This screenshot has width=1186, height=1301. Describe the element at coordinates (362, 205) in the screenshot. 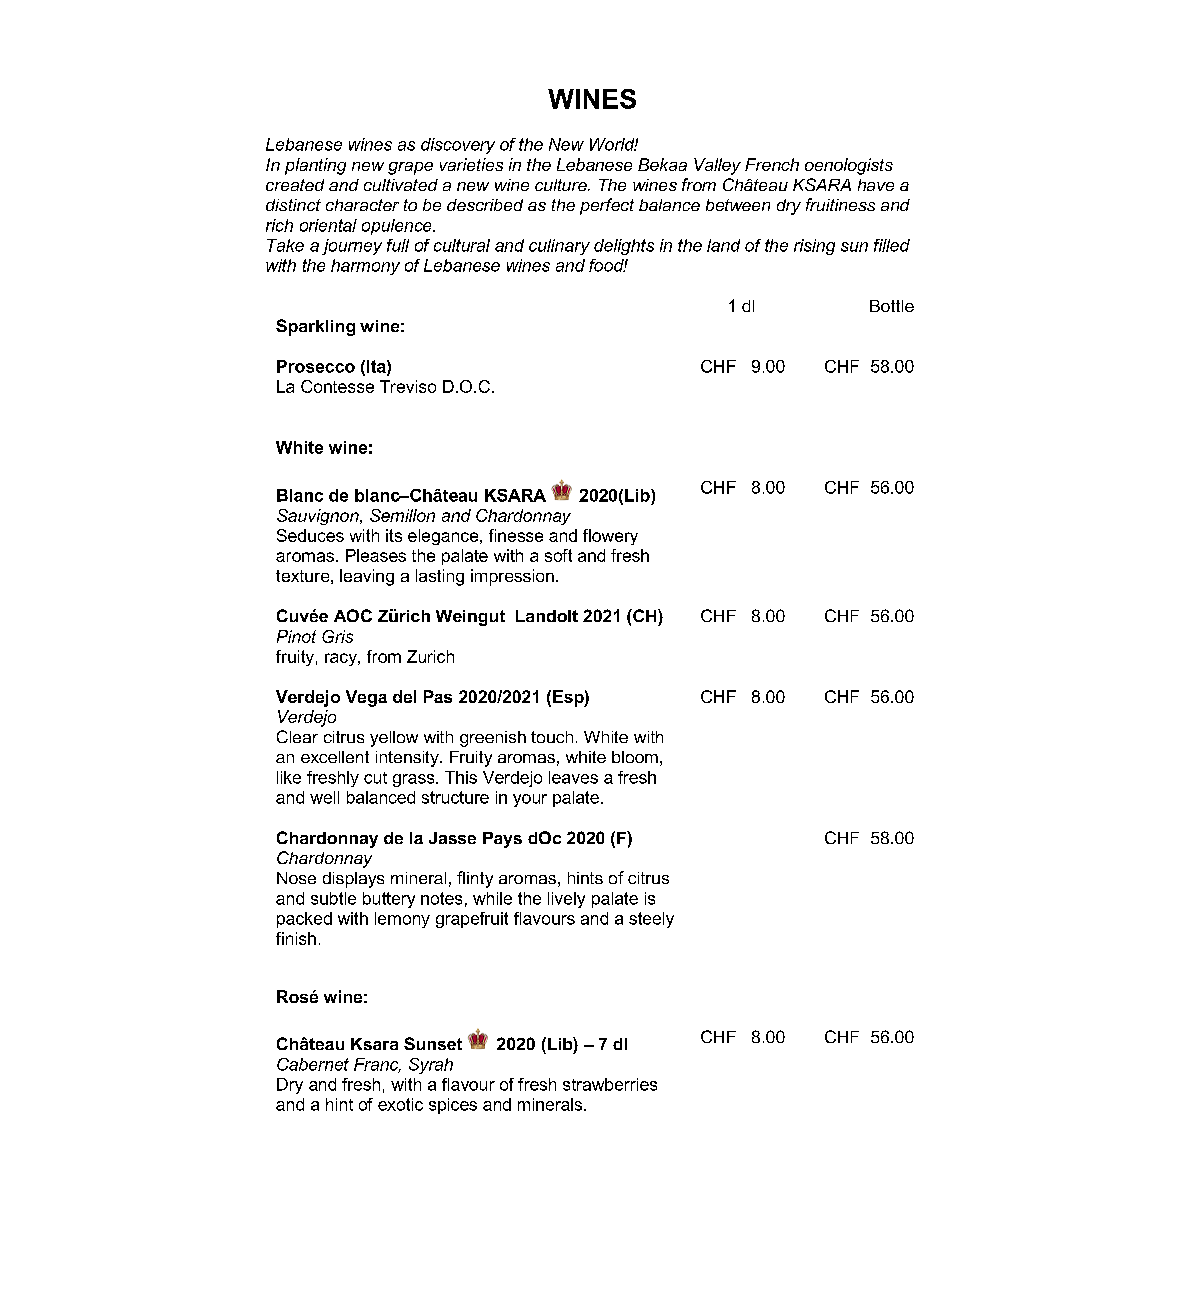

I see `character` at that location.
